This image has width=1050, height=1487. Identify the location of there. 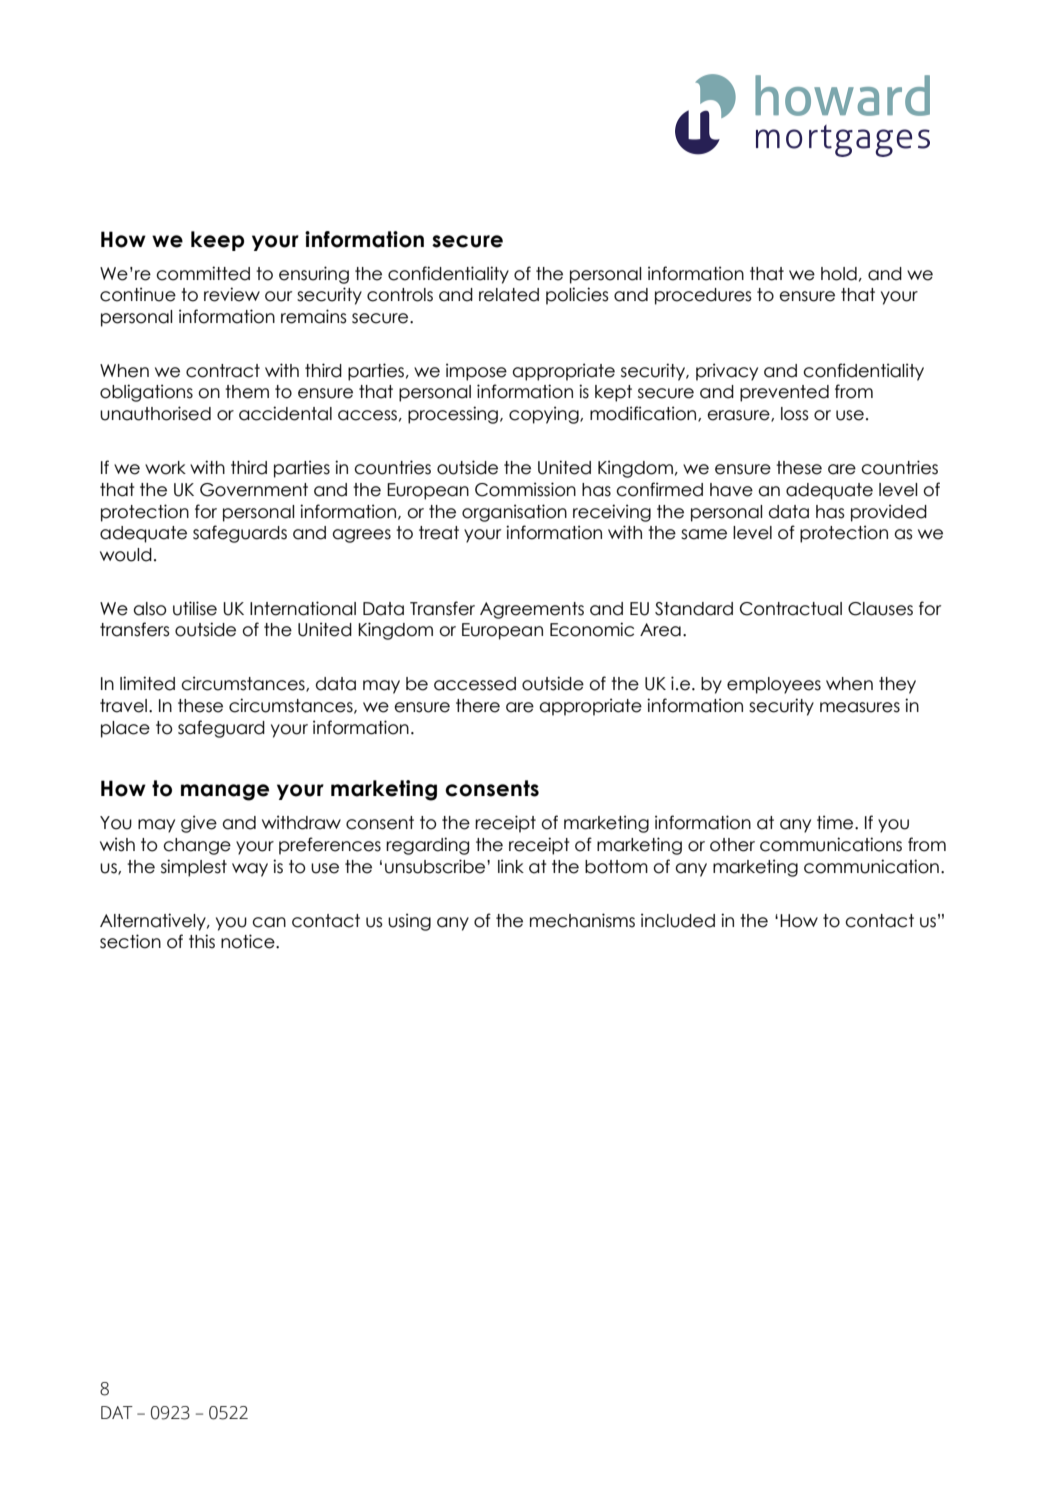
(478, 706).
